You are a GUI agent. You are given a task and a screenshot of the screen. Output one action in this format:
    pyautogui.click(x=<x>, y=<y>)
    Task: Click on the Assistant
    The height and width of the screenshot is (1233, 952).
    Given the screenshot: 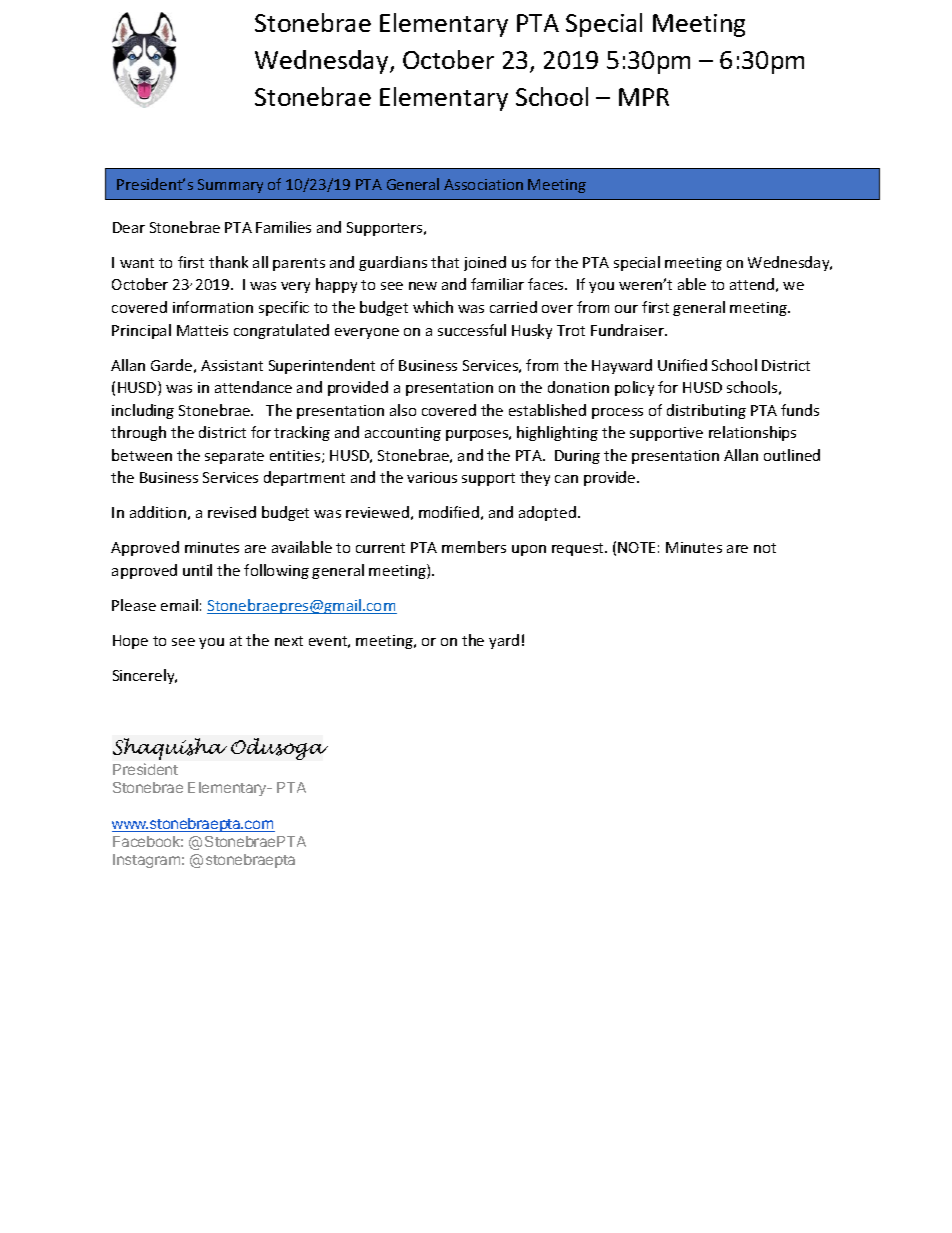 What is the action you would take?
    pyautogui.click(x=232, y=365)
